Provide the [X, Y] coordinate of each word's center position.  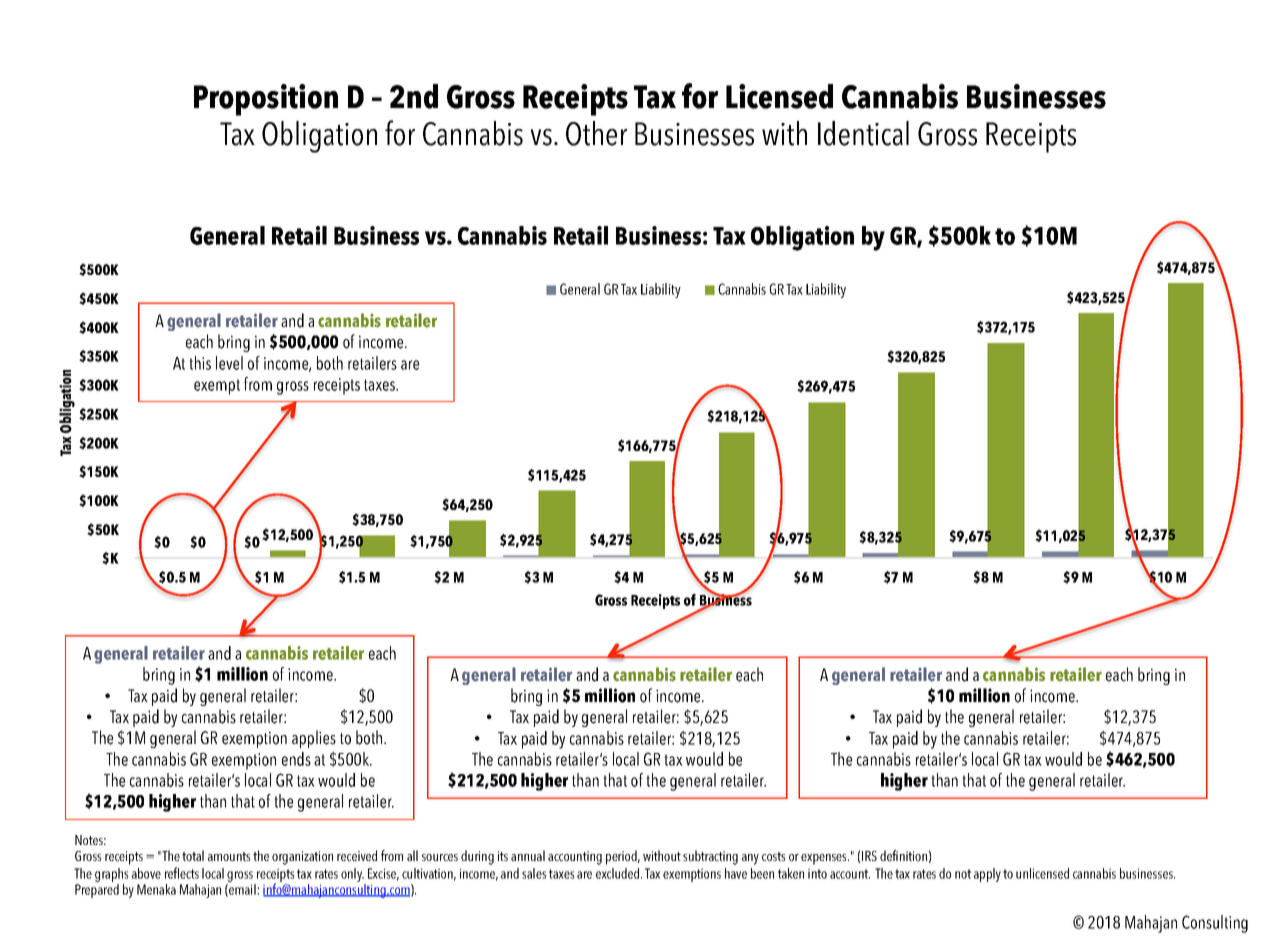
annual [528, 855]
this [200, 363]
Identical [863, 133]
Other [596, 133]
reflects [182, 873]
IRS [869, 856]
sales [534, 873]
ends [296, 759]
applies [314, 739]
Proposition [266, 100]
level [229, 363]
